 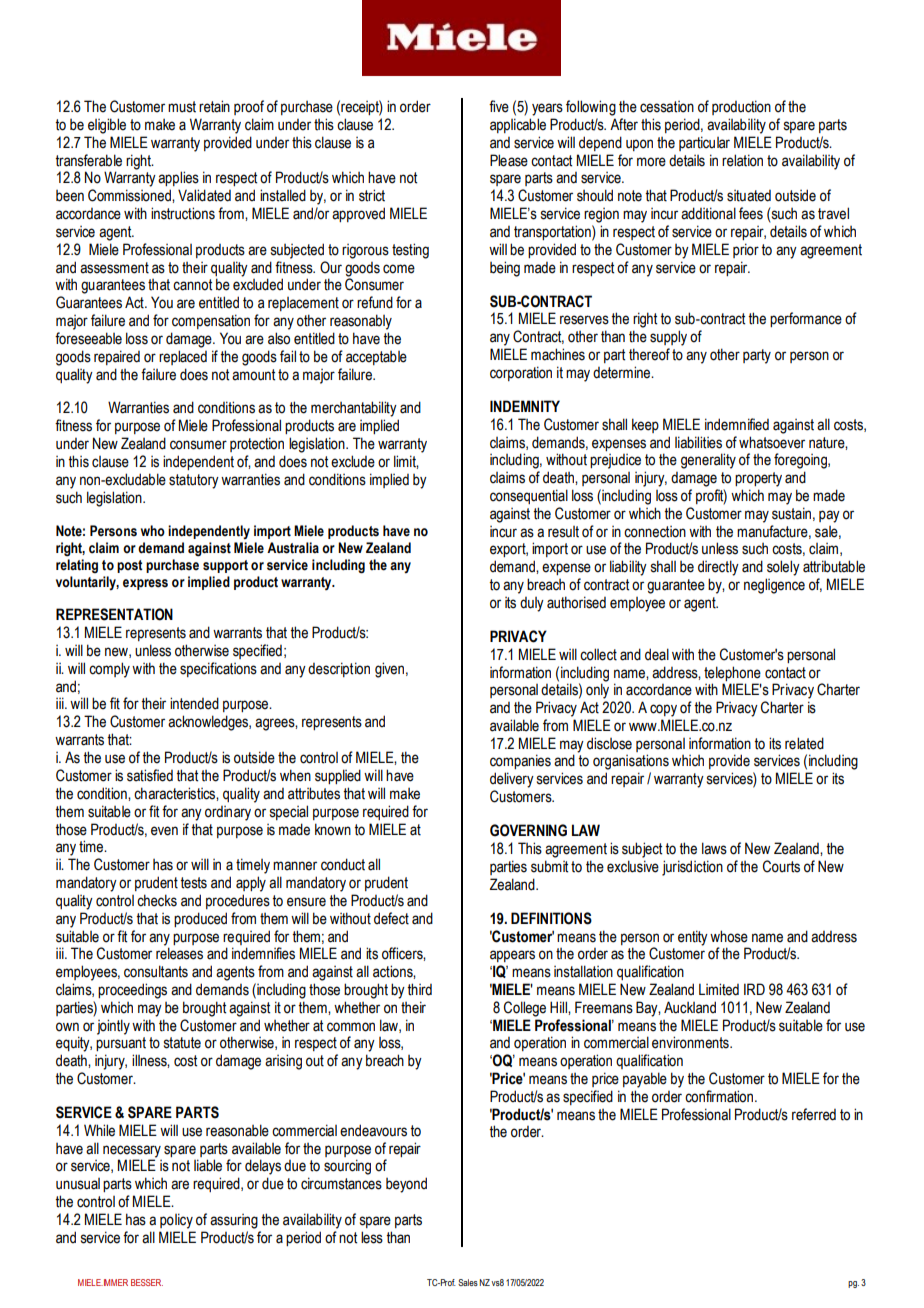 I want to click on Please, so click(x=509, y=160).
